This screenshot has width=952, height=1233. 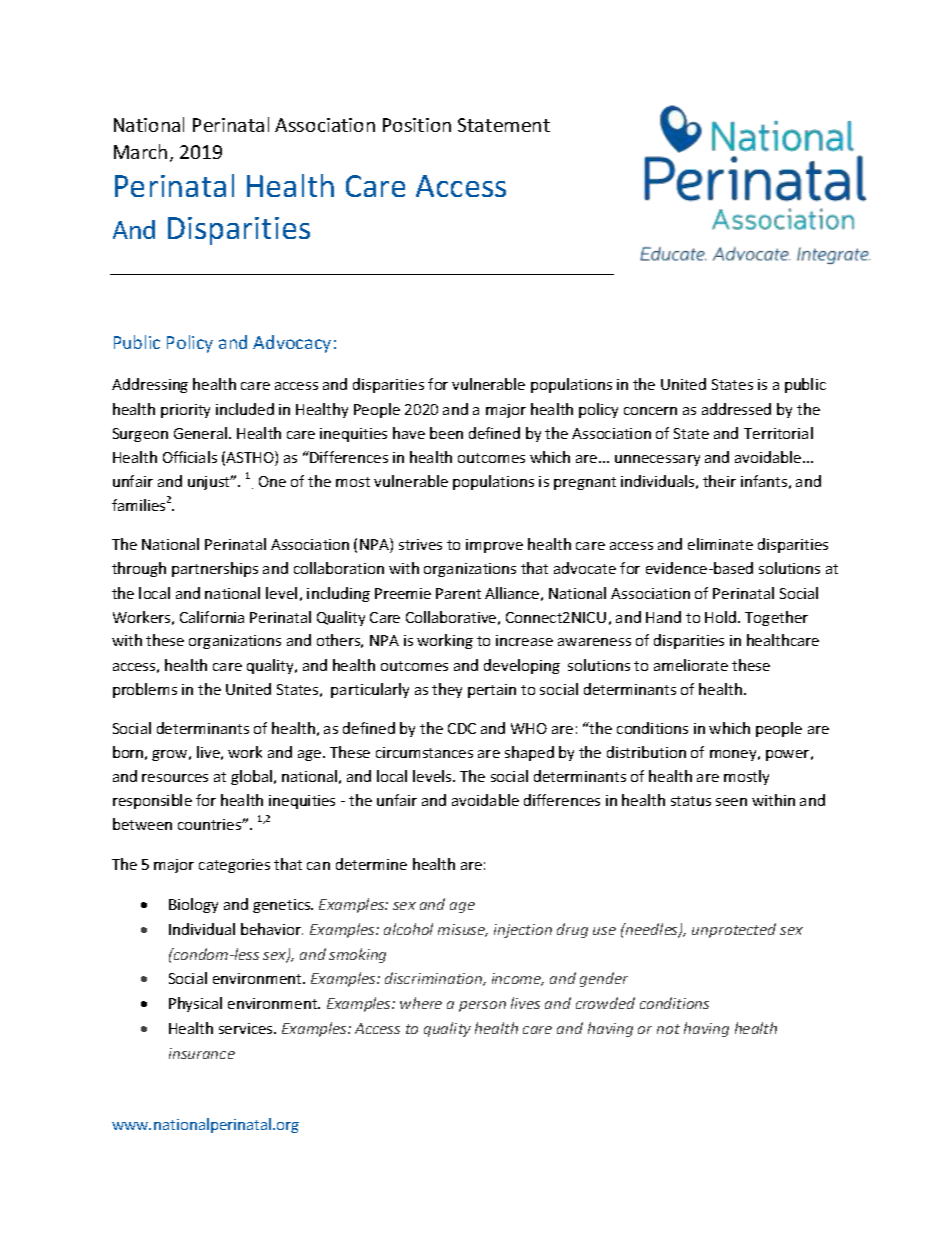 I want to click on person, so click(x=482, y=1006).
